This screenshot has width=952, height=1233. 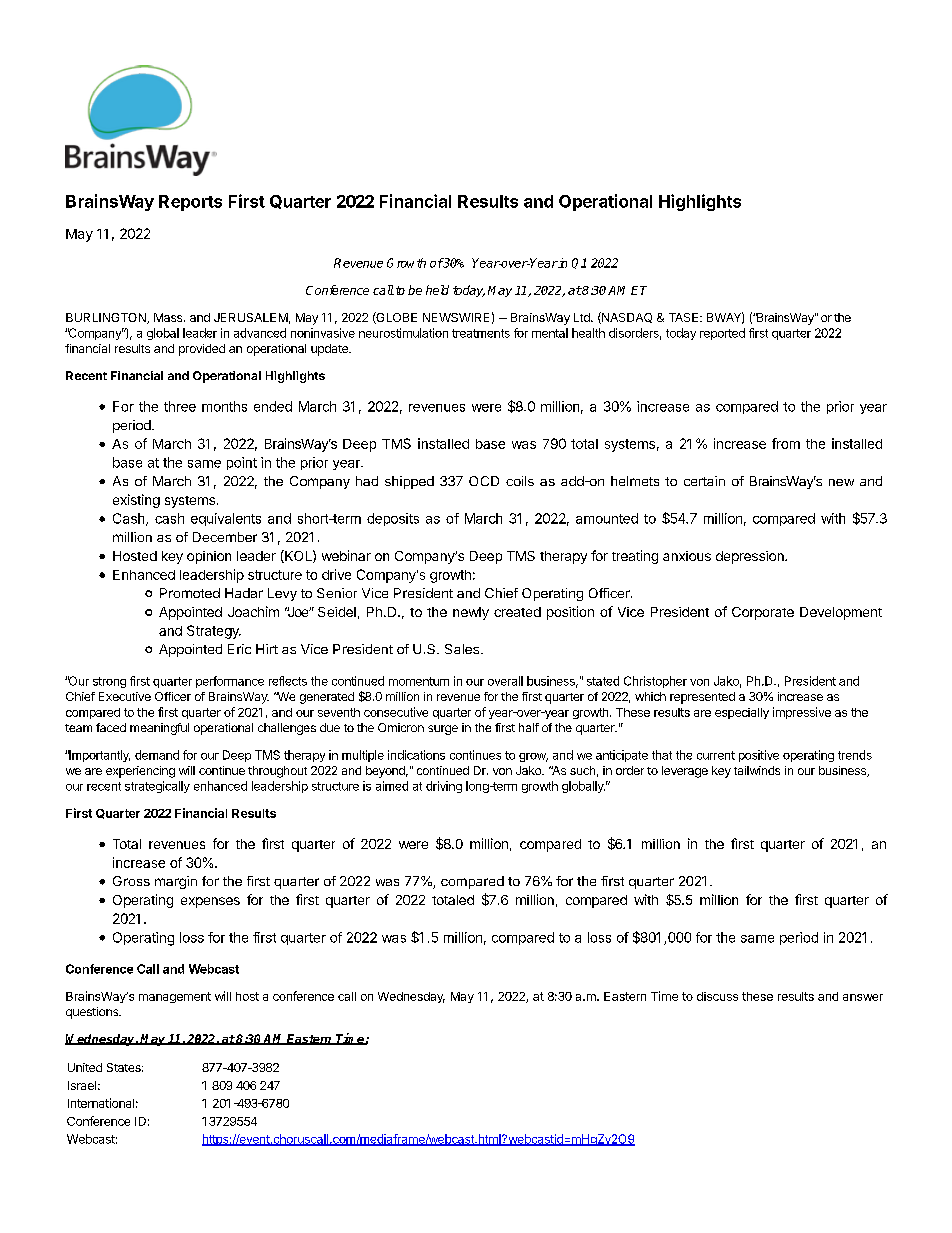 What do you see at coordinates (190, 203) in the screenshot?
I see `Reports` at bounding box center [190, 203].
